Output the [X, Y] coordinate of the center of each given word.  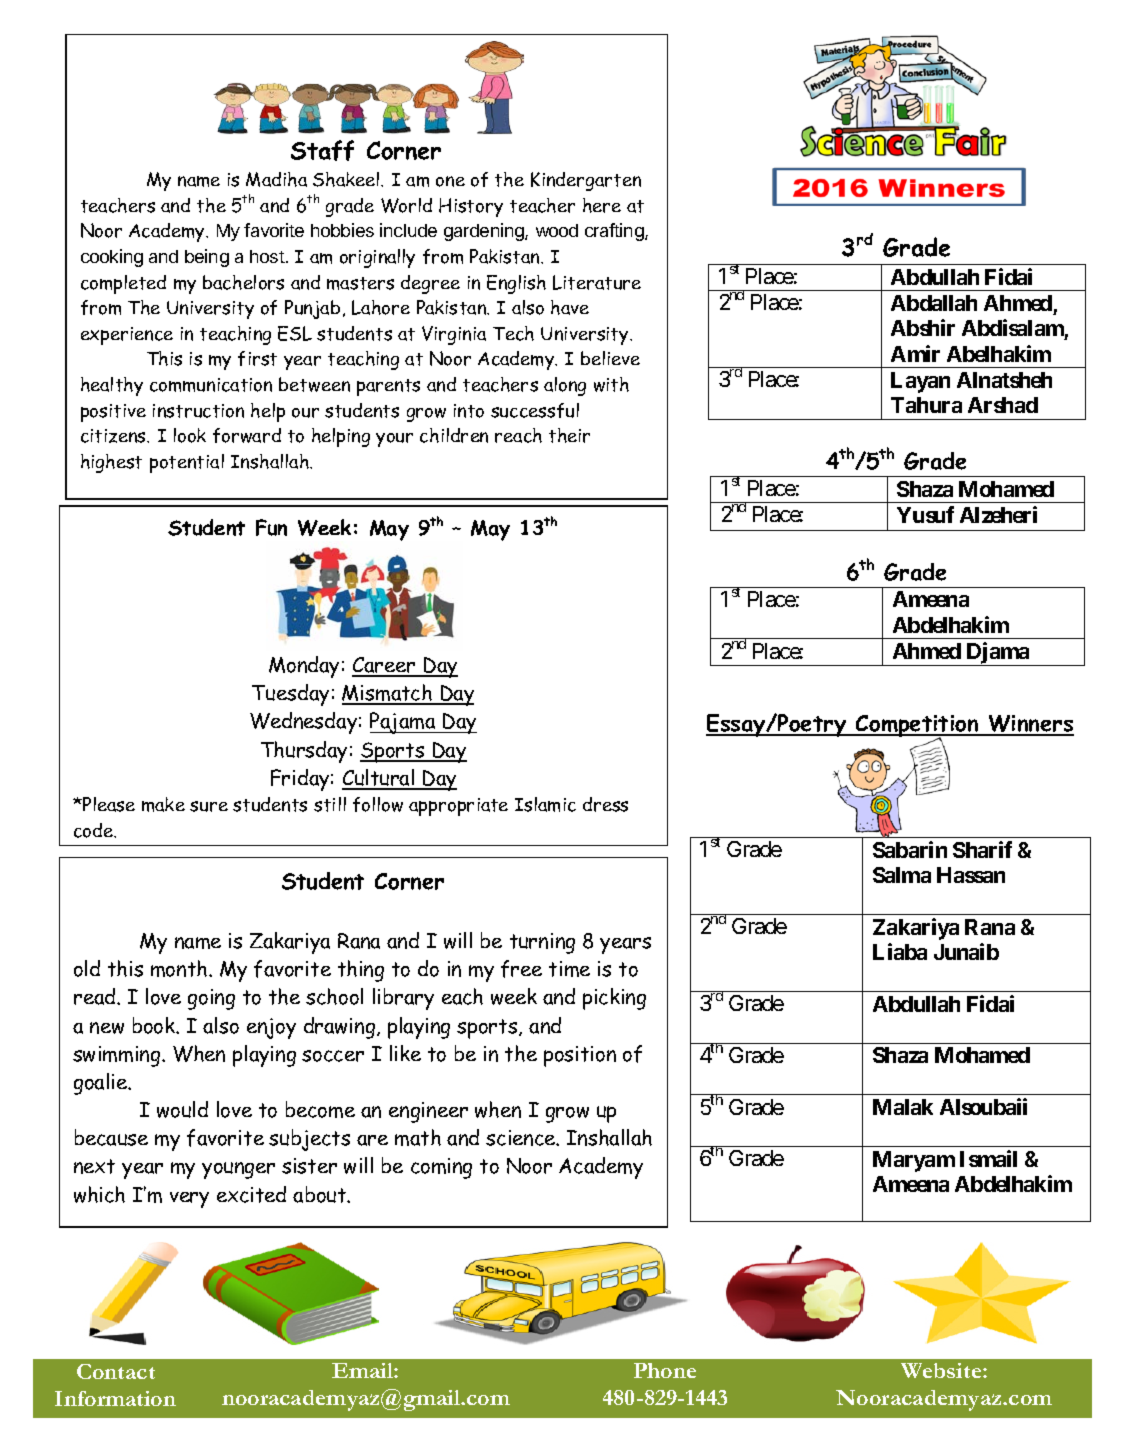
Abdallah [934, 303]
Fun [271, 527]
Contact [116, 1371]
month [180, 968]
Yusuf [925, 514]
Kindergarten [586, 181]
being [207, 258]
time [569, 969]
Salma [902, 875]
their [569, 435]
